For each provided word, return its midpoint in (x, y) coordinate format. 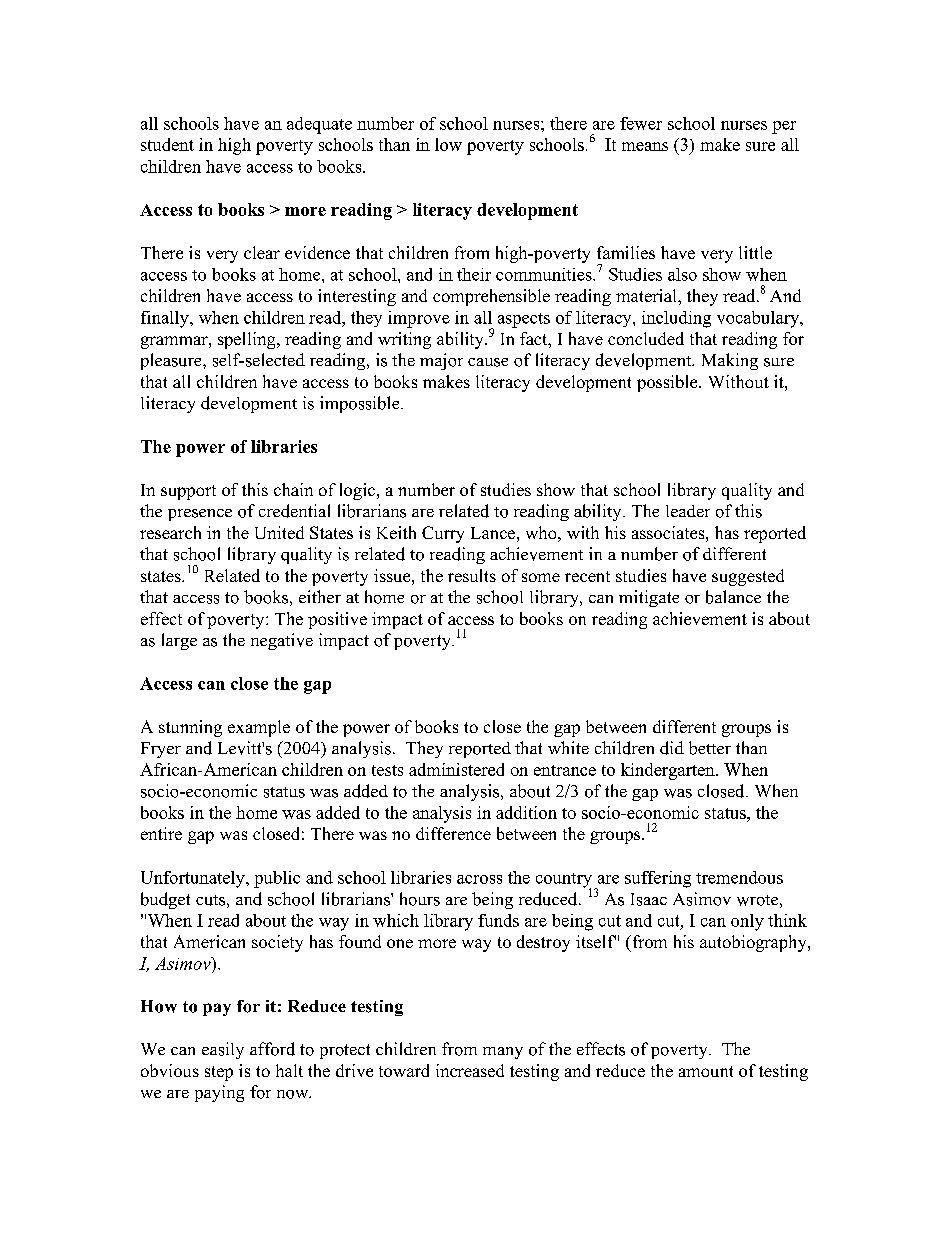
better (710, 748)
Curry (443, 534)
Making (730, 361)
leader (688, 511)
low (448, 144)
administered (456, 769)
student (167, 144)
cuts (210, 900)
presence (200, 515)
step (219, 1073)
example (259, 728)
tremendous (739, 877)
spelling (248, 340)
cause (488, 362)
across (479, 879)
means (645, 146)
